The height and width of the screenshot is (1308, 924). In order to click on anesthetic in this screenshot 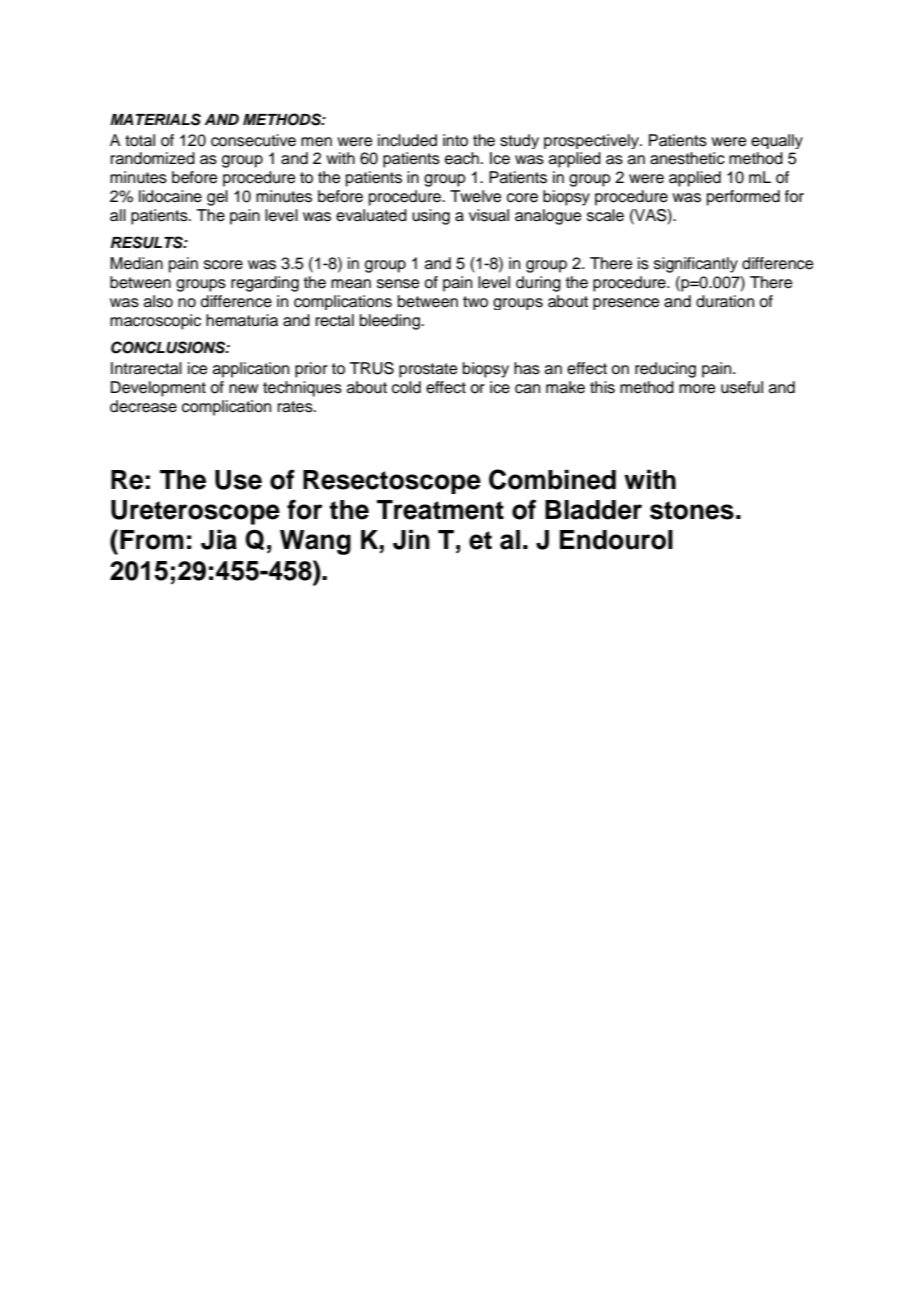, I will do `click(687, 158)`.
